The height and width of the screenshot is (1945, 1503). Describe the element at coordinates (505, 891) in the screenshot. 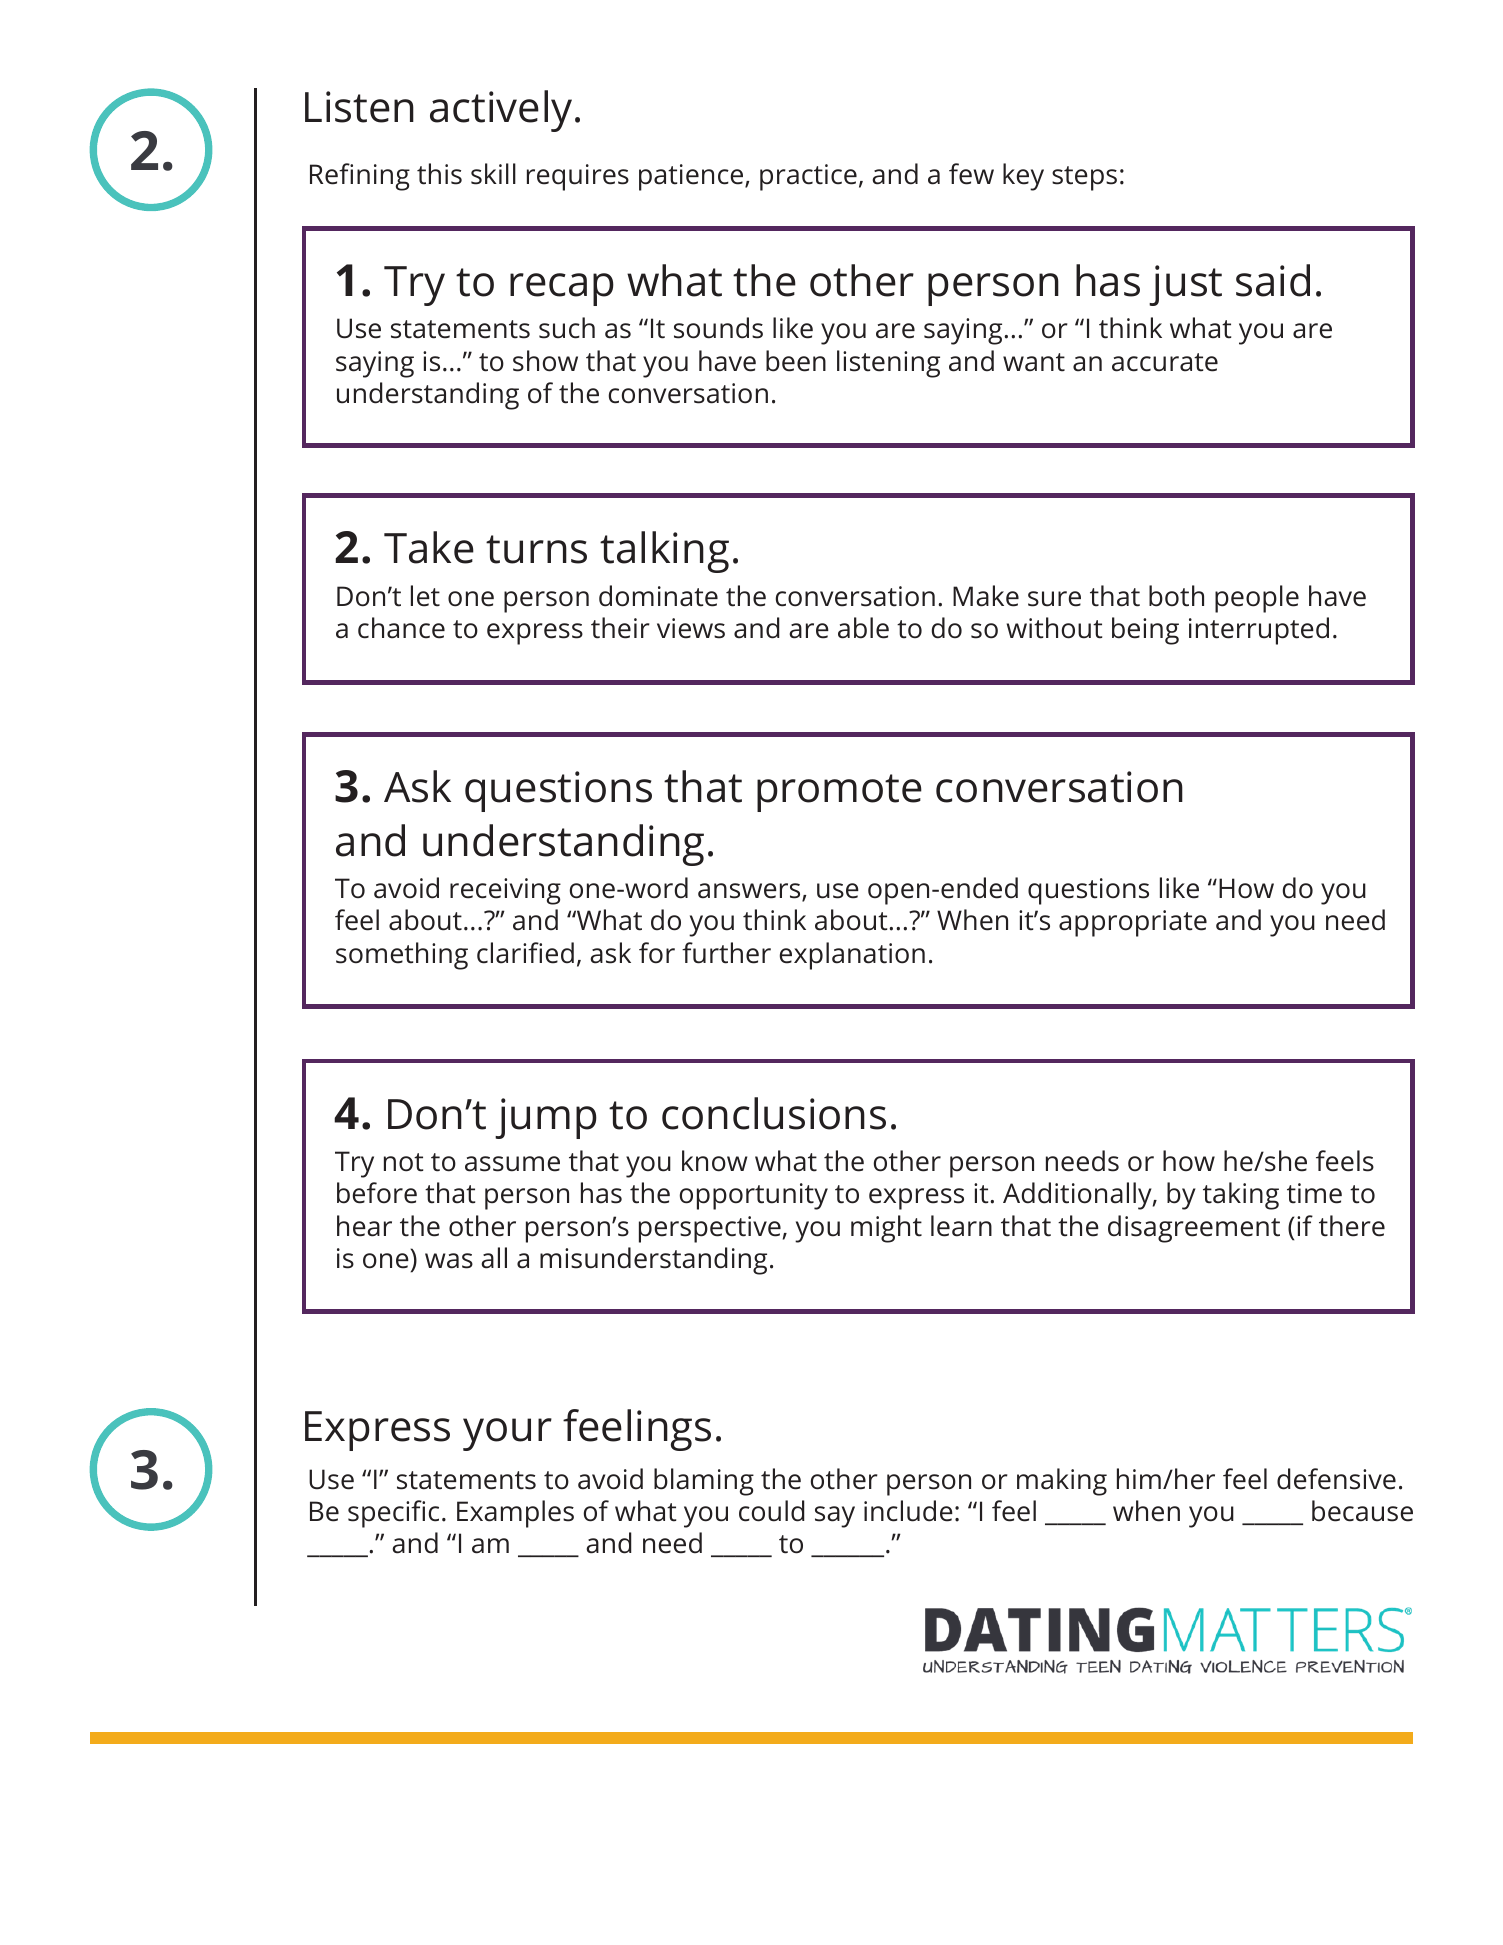

I see `receiving` at that location.
